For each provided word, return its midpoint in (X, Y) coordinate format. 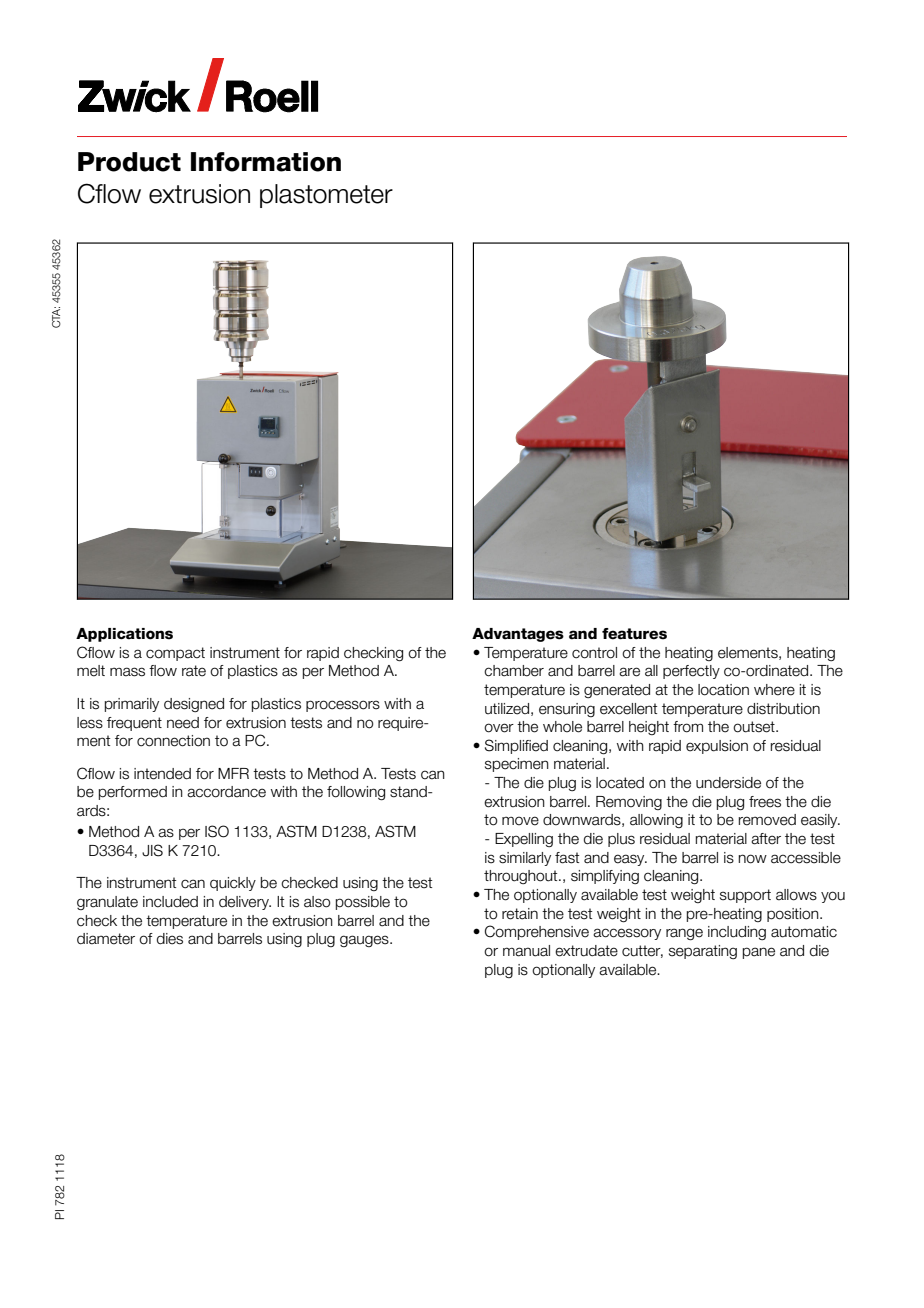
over (499, 728)
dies (170, 939)
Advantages (518, 635)
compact (175, 654)
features (634, 634)
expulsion (717, 747)
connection (173, 741)
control (594, 653)
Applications (124, 635)
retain (520, 914)
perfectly (691, 672)
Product (129, 162)
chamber (514, 671)
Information (266, 162)
